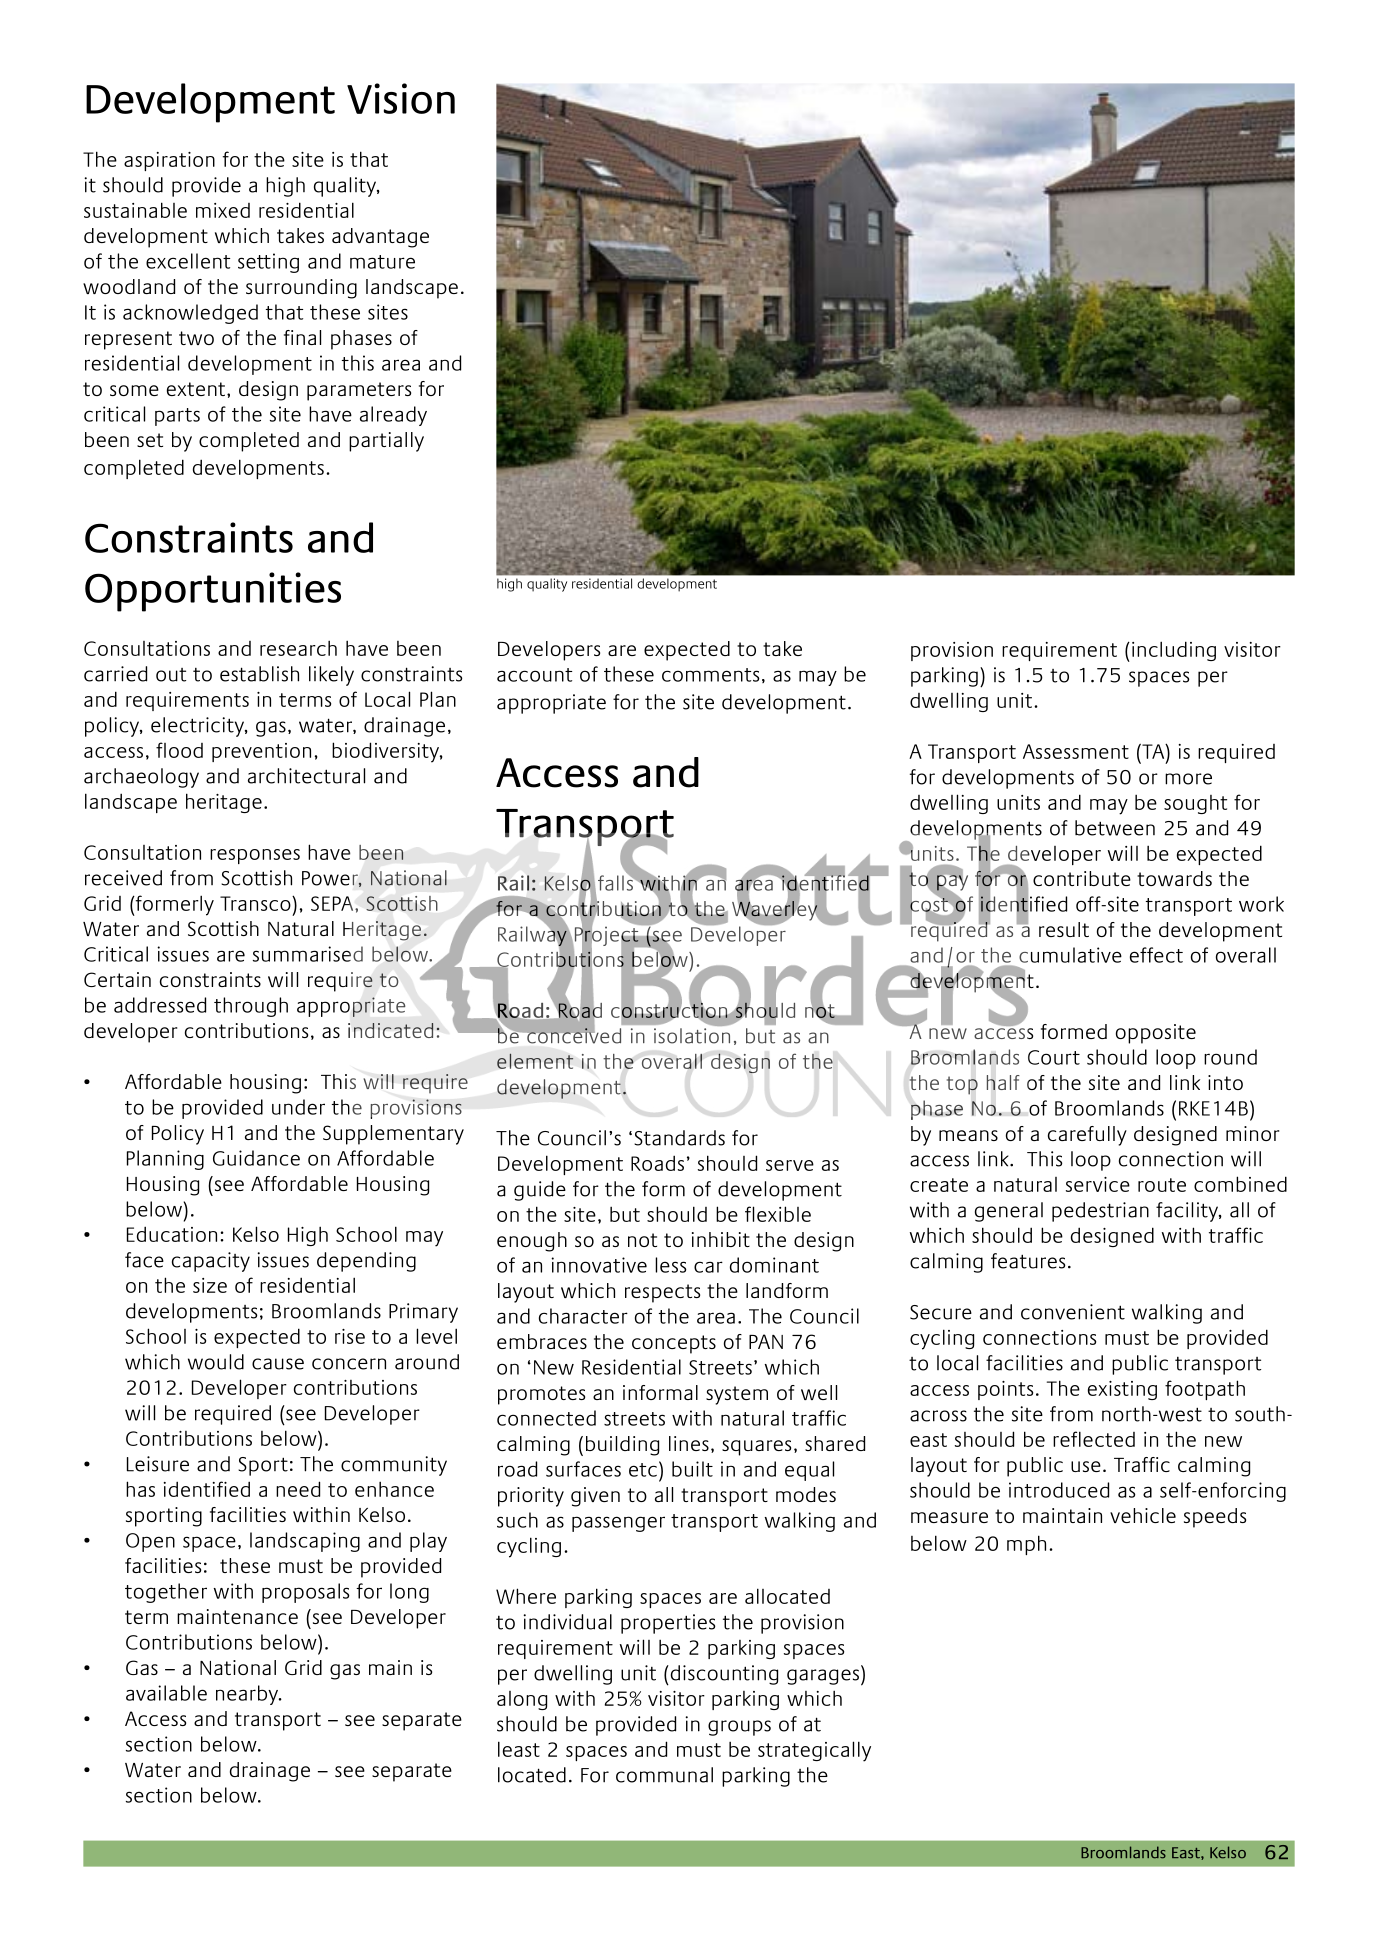 The height and width of the document is (1950, 1378). I want to click on prevention, so click(261, 752).
